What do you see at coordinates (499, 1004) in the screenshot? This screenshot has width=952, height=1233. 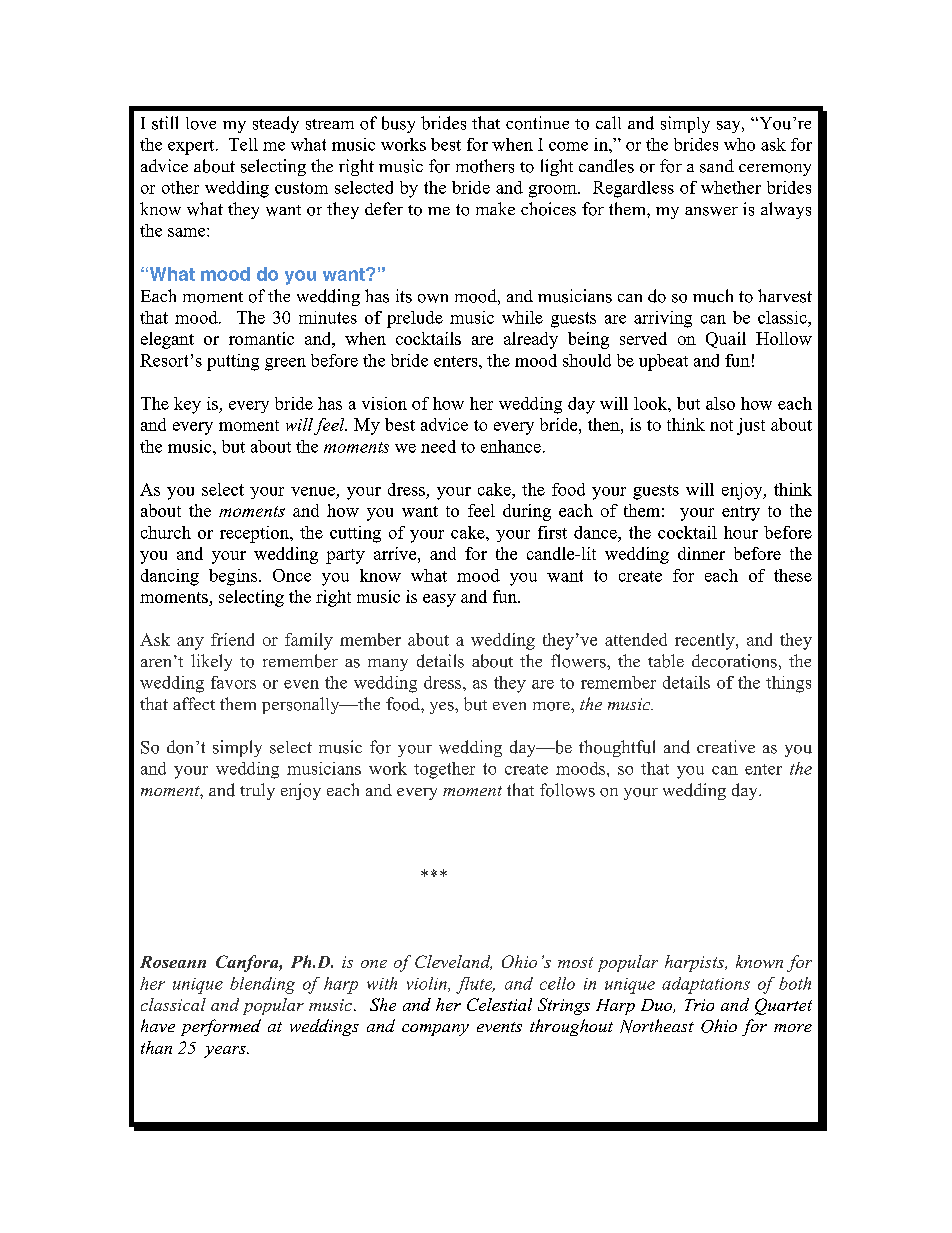 I see `Celestial` at bounding box center [499, 1004].
